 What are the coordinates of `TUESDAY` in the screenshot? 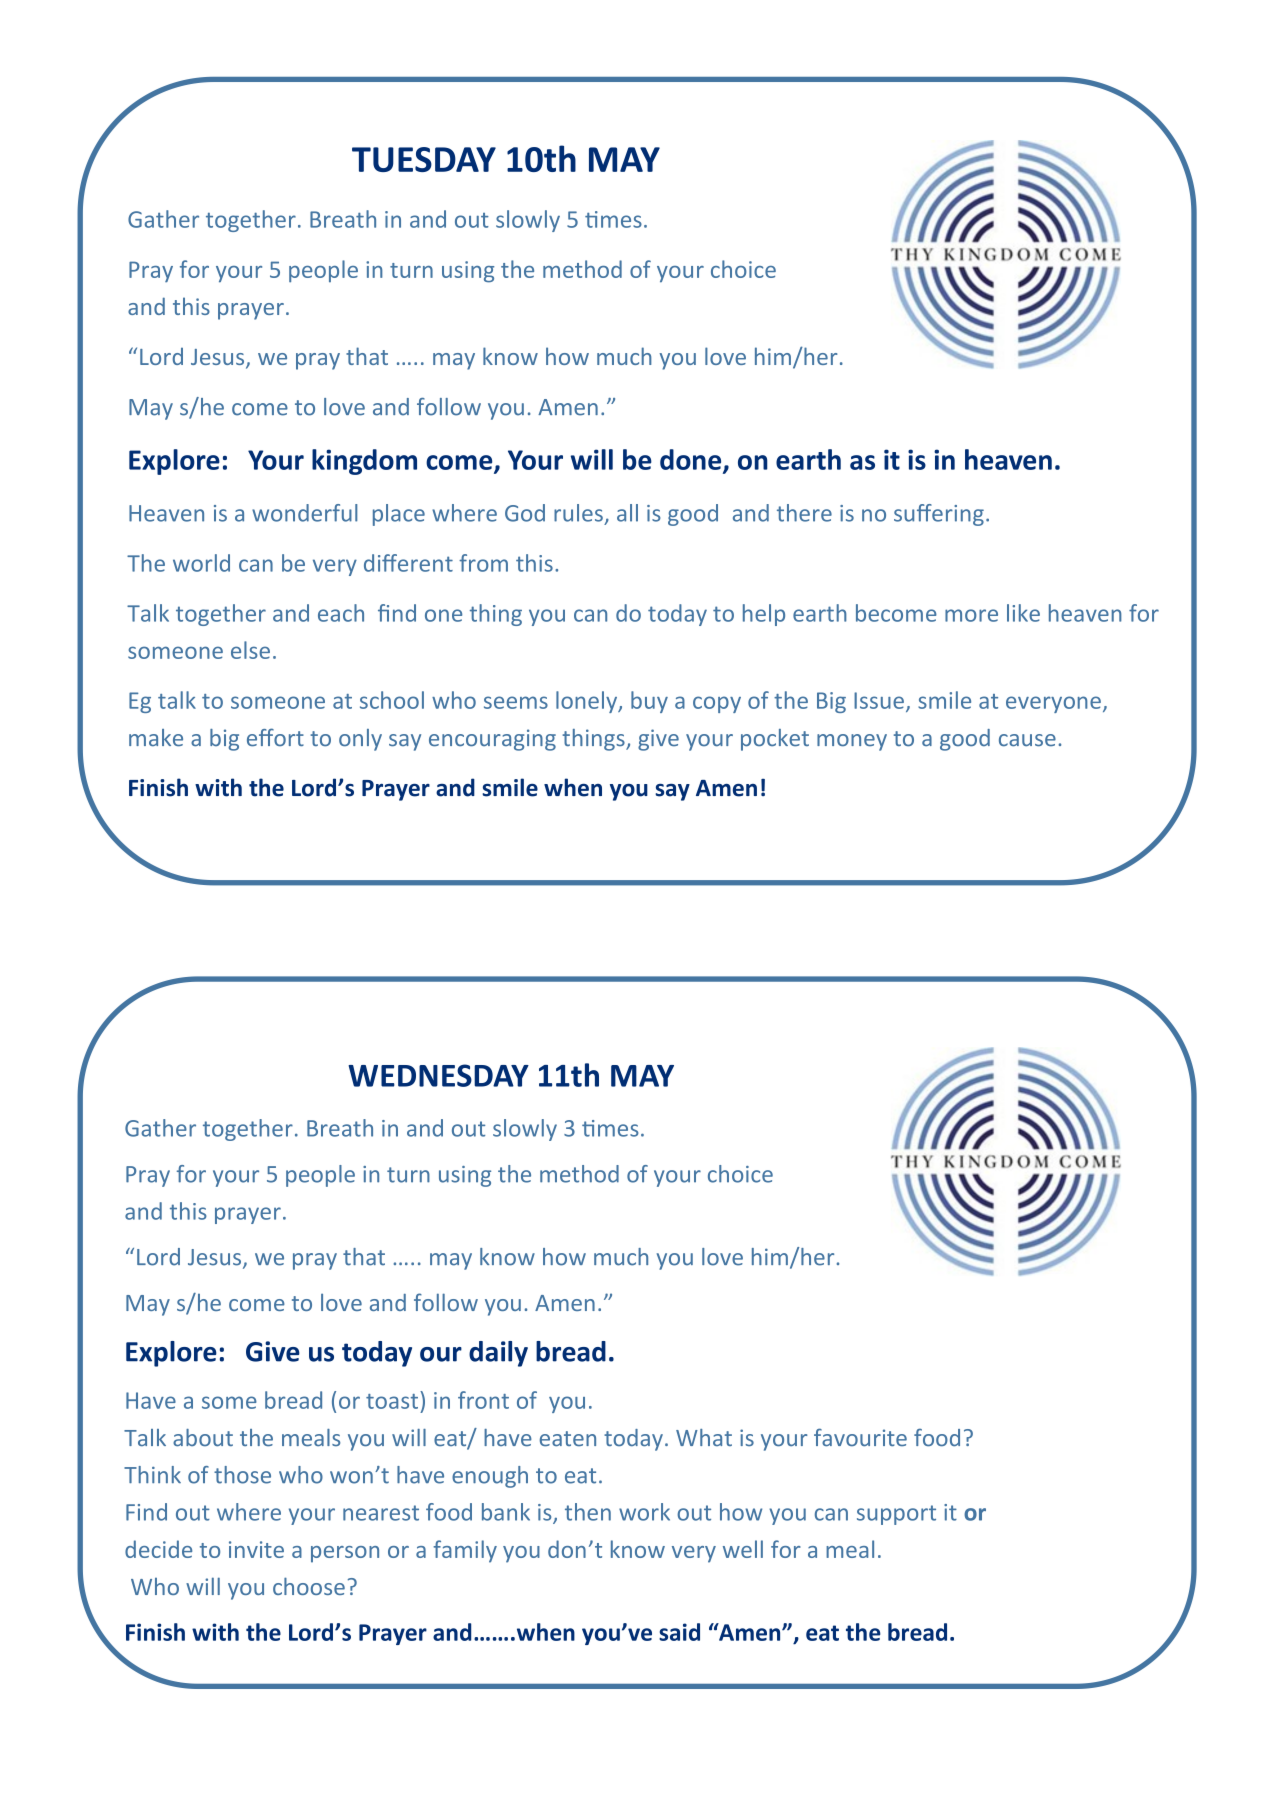 It's located at (424, 159).
